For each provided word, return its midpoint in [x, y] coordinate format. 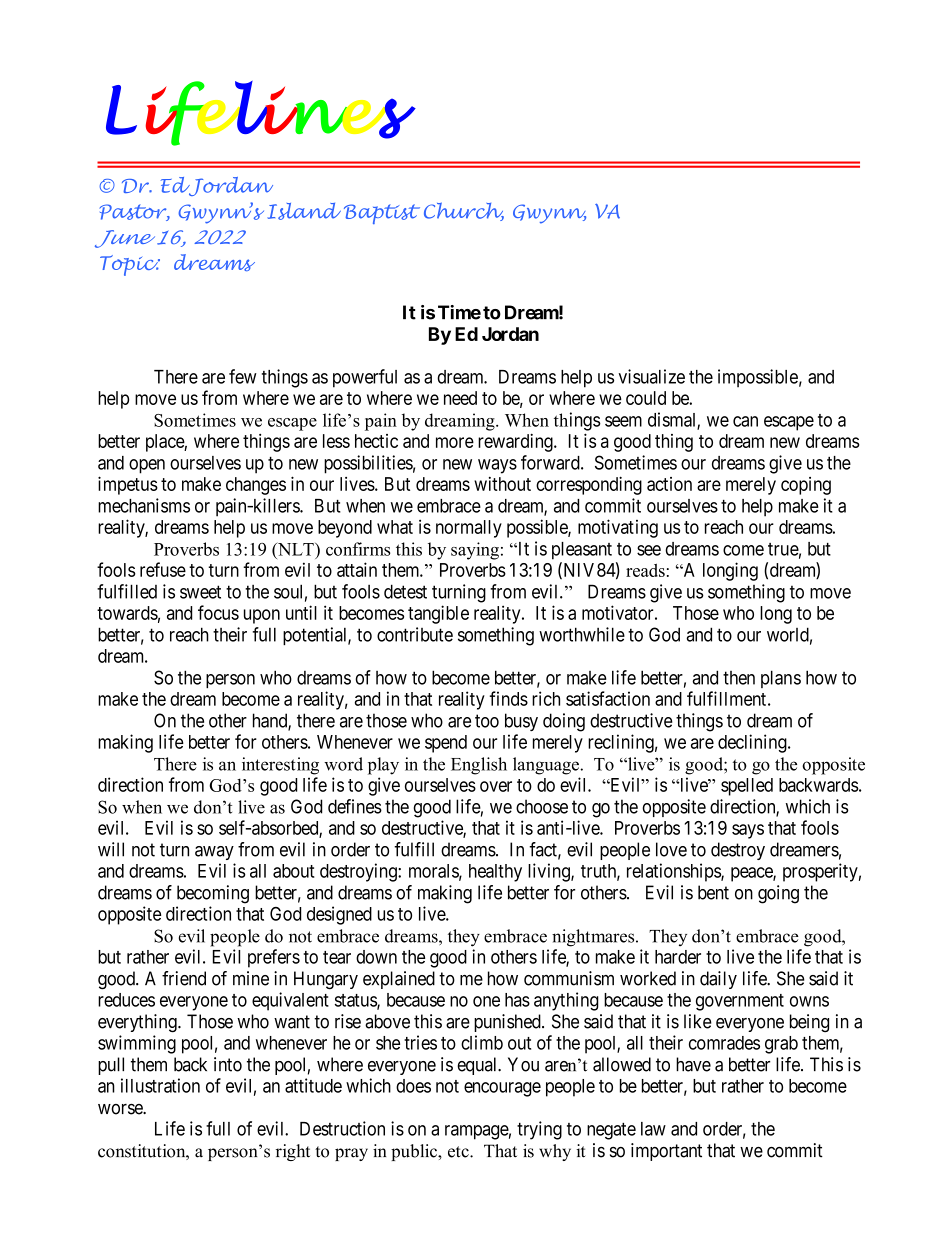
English [479, 766]
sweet [200, 592]
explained [399, 980]
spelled [747, 787]
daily [718, 980]
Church [464, 211]
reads [645, 570]
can [745, 421]
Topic [130, 265]
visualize [652, 376]
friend [184, 978]
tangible [438, 614]
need [460, 398]
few [243, 376]
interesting [280, 766]
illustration [160, 1085]
